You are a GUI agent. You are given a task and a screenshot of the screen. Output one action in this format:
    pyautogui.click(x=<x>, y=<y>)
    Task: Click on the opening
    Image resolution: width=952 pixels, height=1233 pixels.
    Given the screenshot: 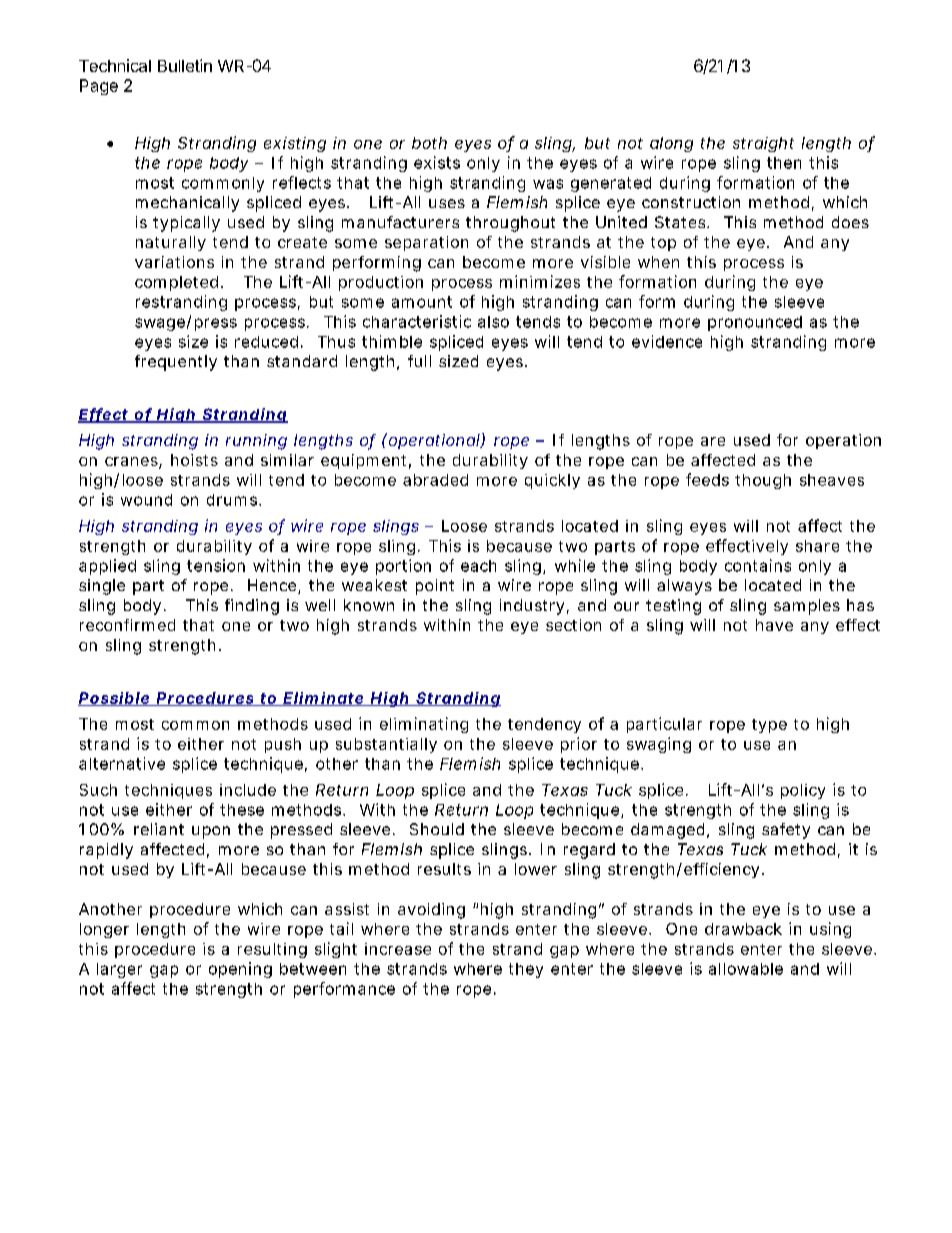 What is the action you would take?
    pyautogui.click(x=240, y=970)
